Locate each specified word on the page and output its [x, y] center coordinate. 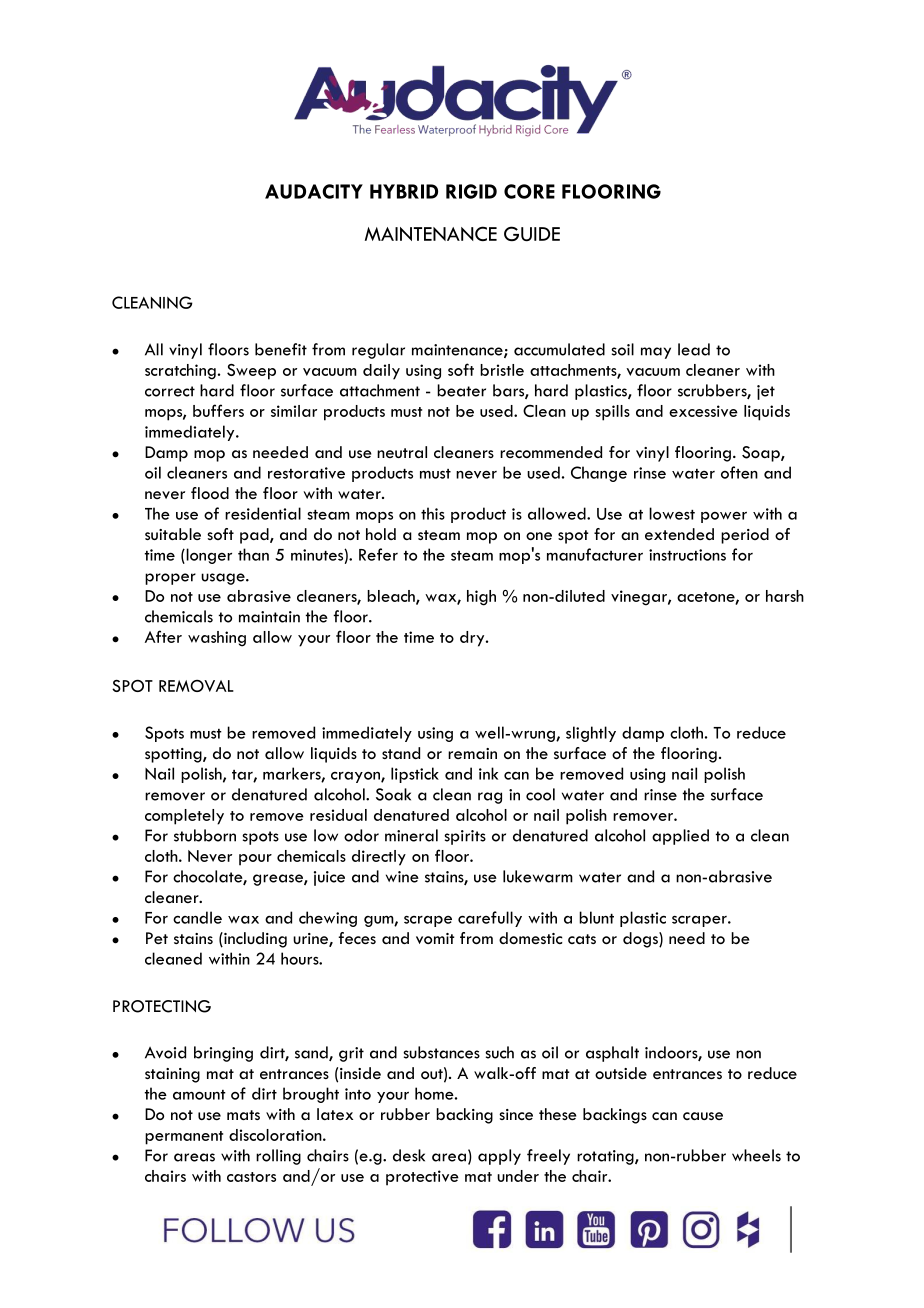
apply [499, 1157]
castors [251, 1177]
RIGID [471, 191]
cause [703, 1116]
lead [694, 349]
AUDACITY [314, 191]
